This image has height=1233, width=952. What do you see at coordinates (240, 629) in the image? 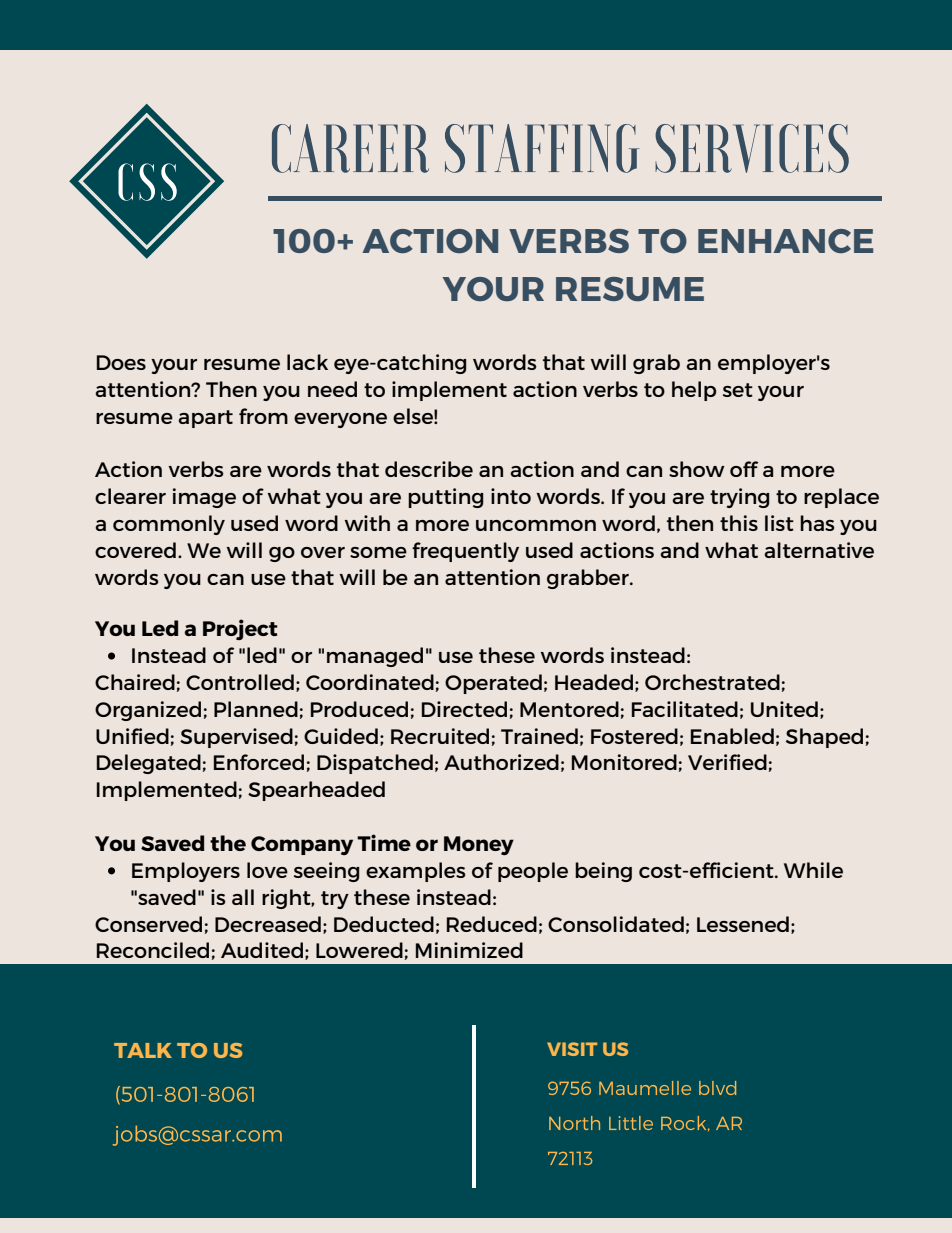
I see `Project` at bounding box center [240, 629].
